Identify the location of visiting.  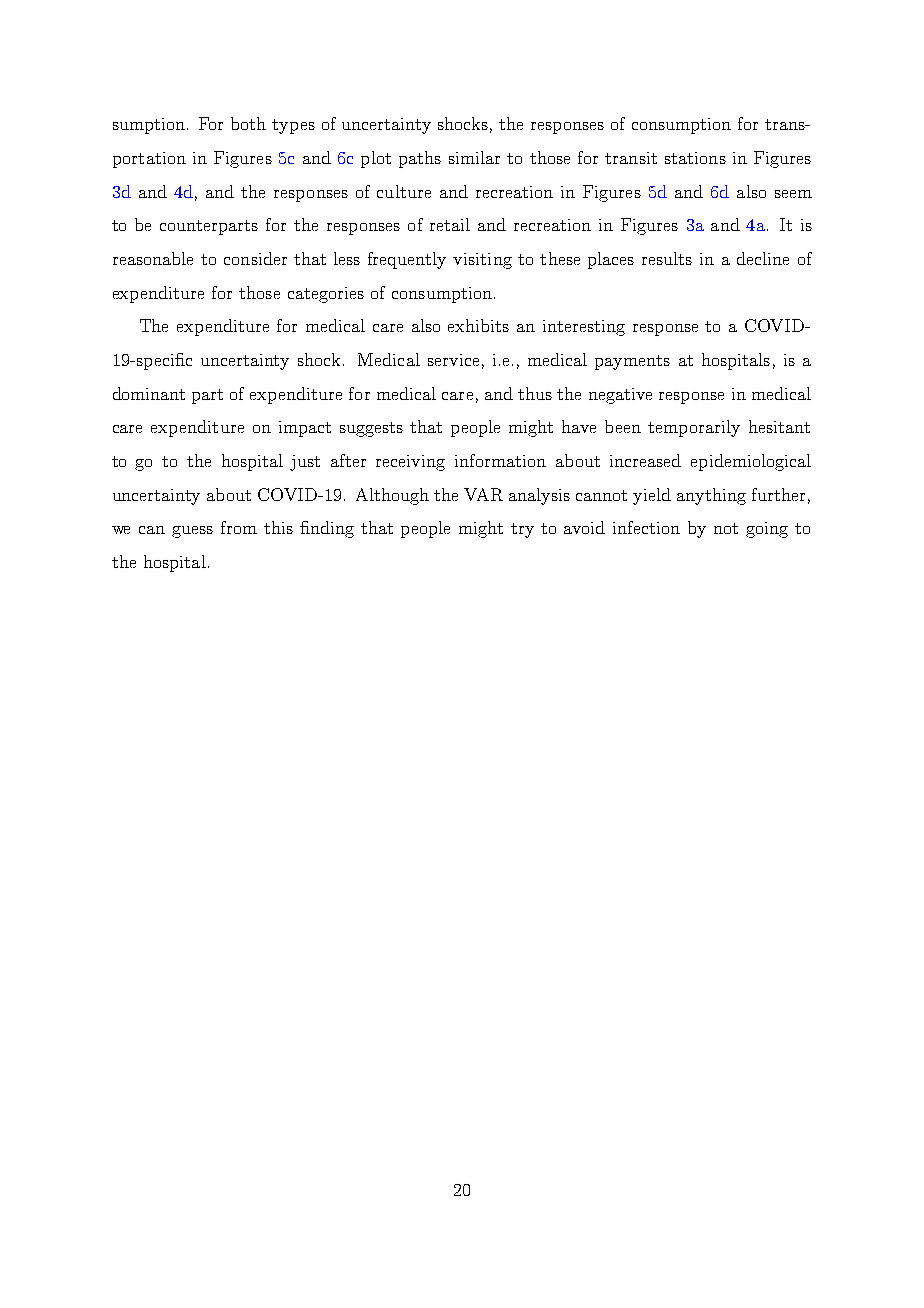
(482, 261).
